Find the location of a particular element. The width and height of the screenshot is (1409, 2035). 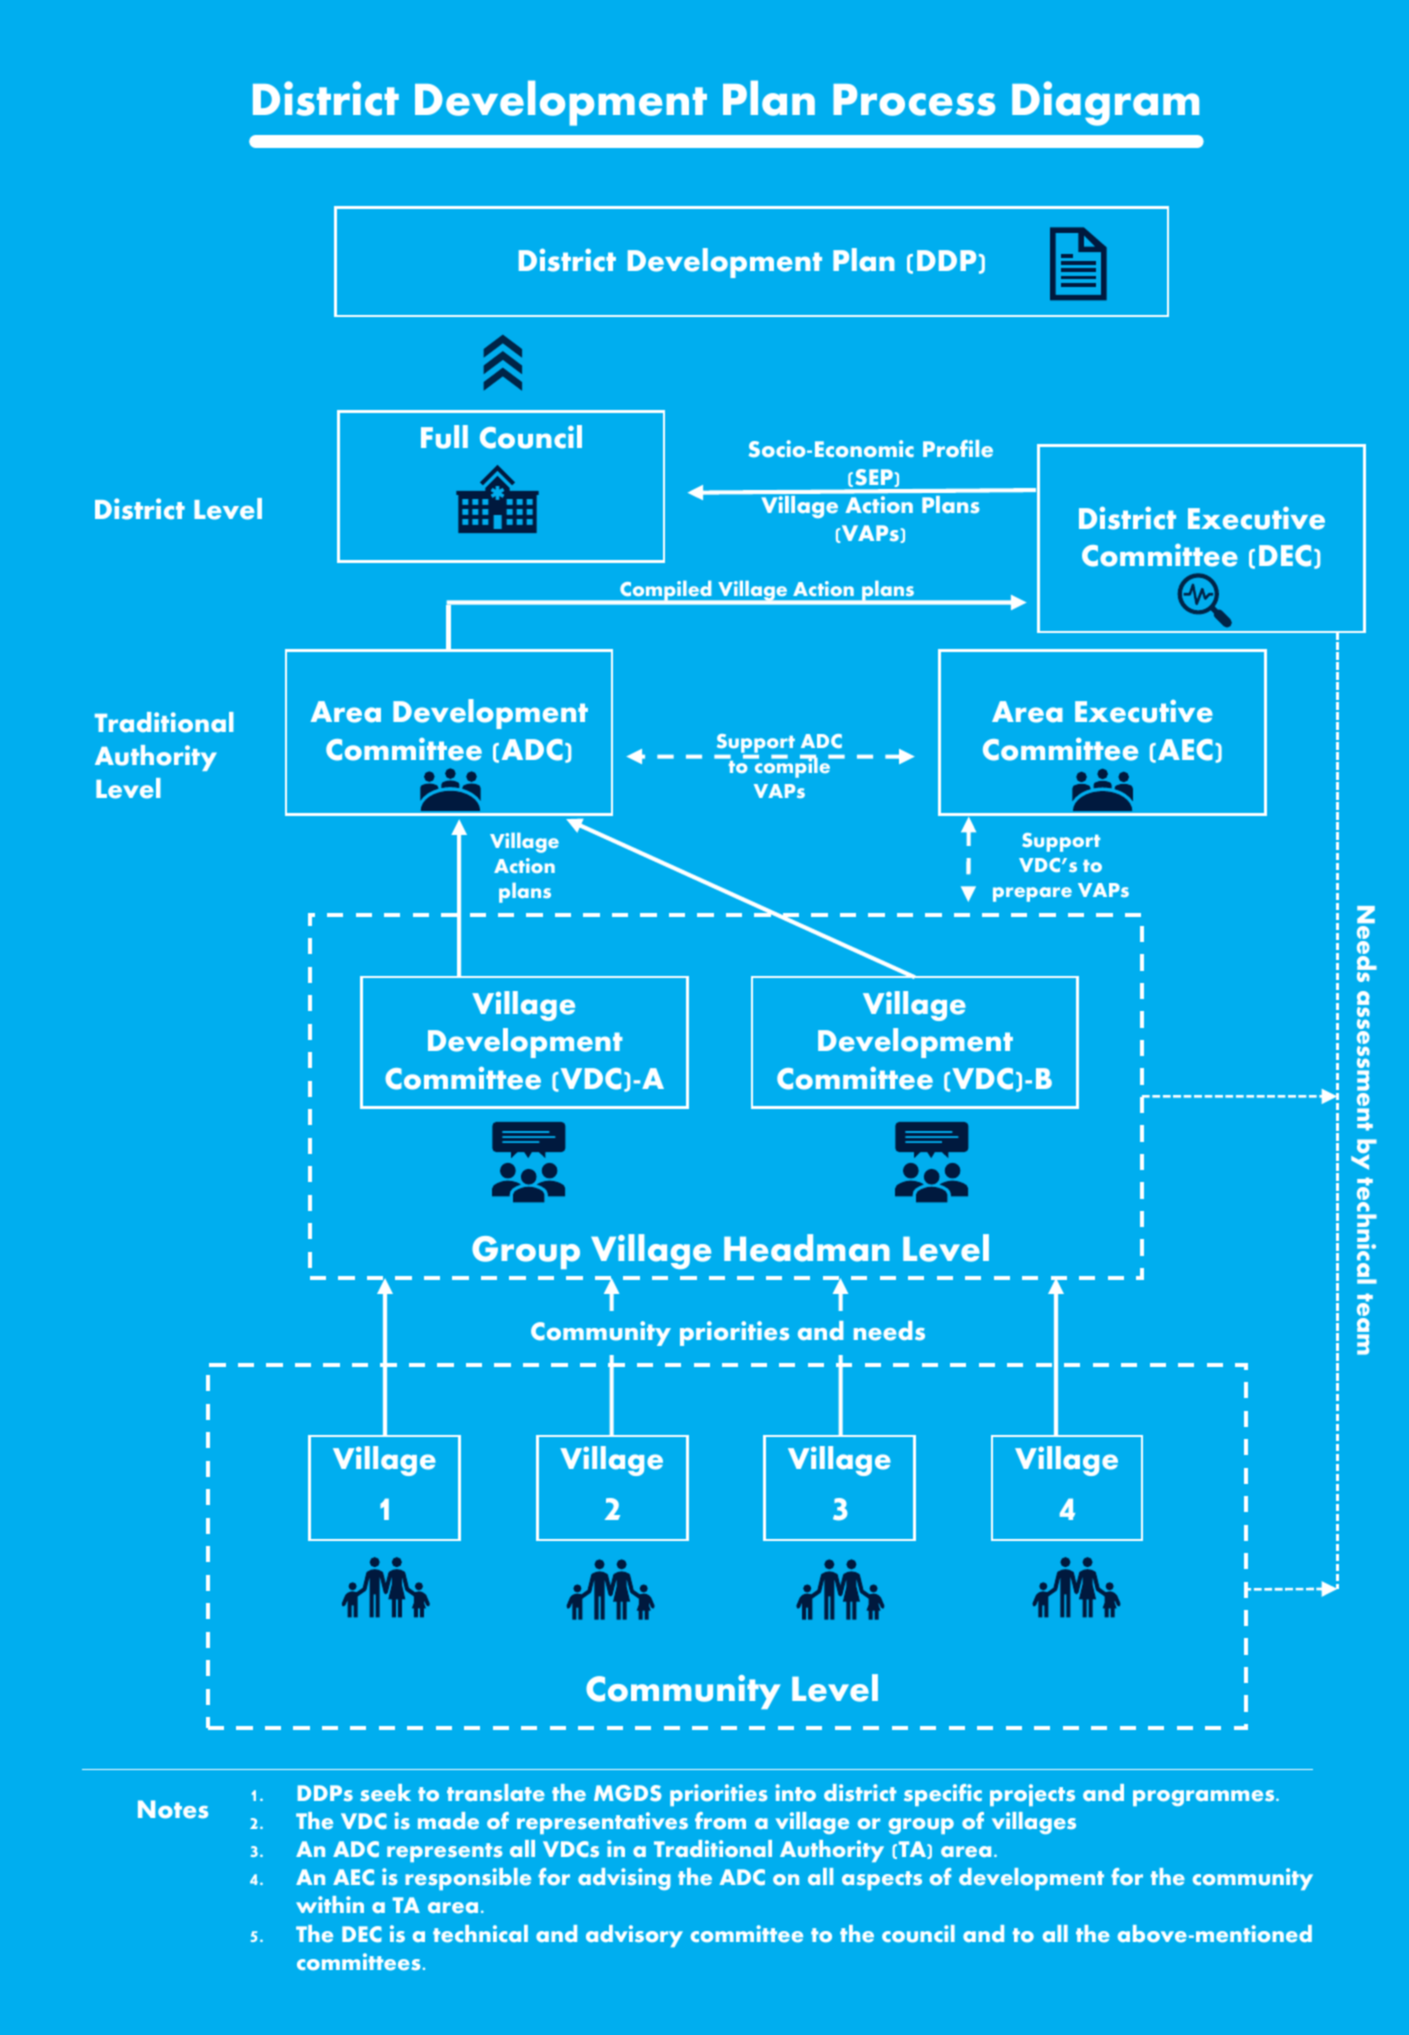

Profile is located at coordinates (958, 449).
